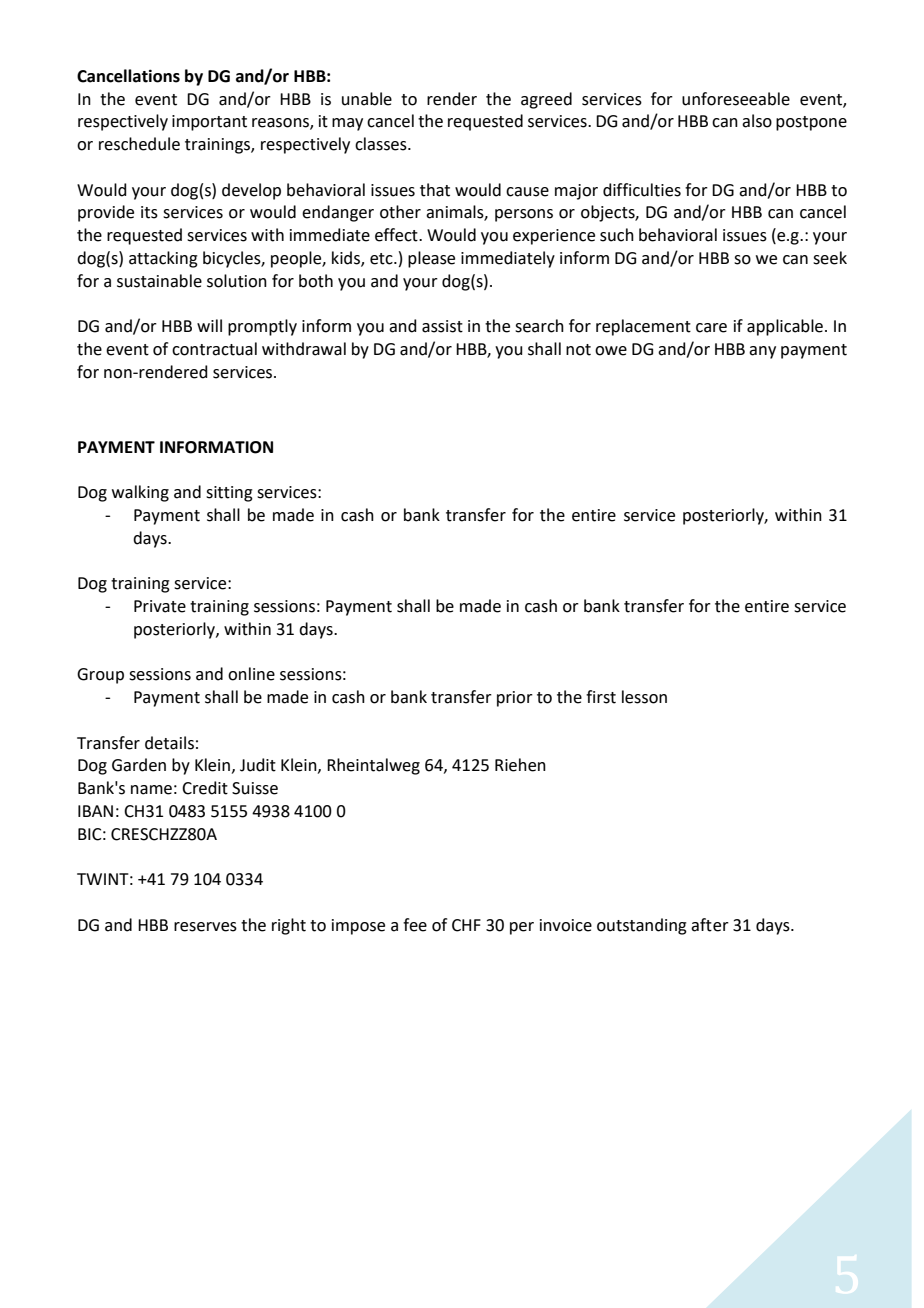  I want to click on contractual, so click(214, 349).
